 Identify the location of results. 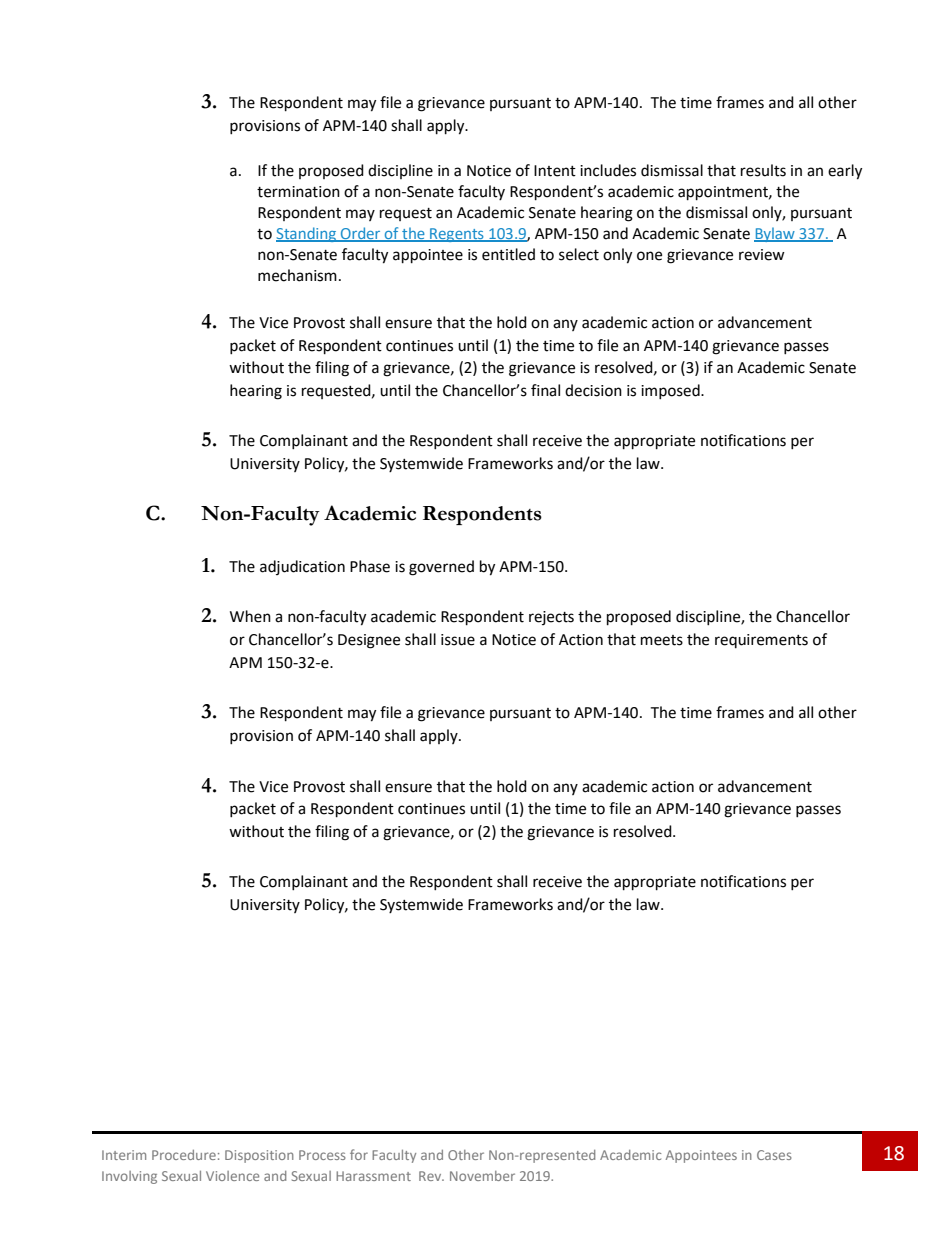
(763, 170).
